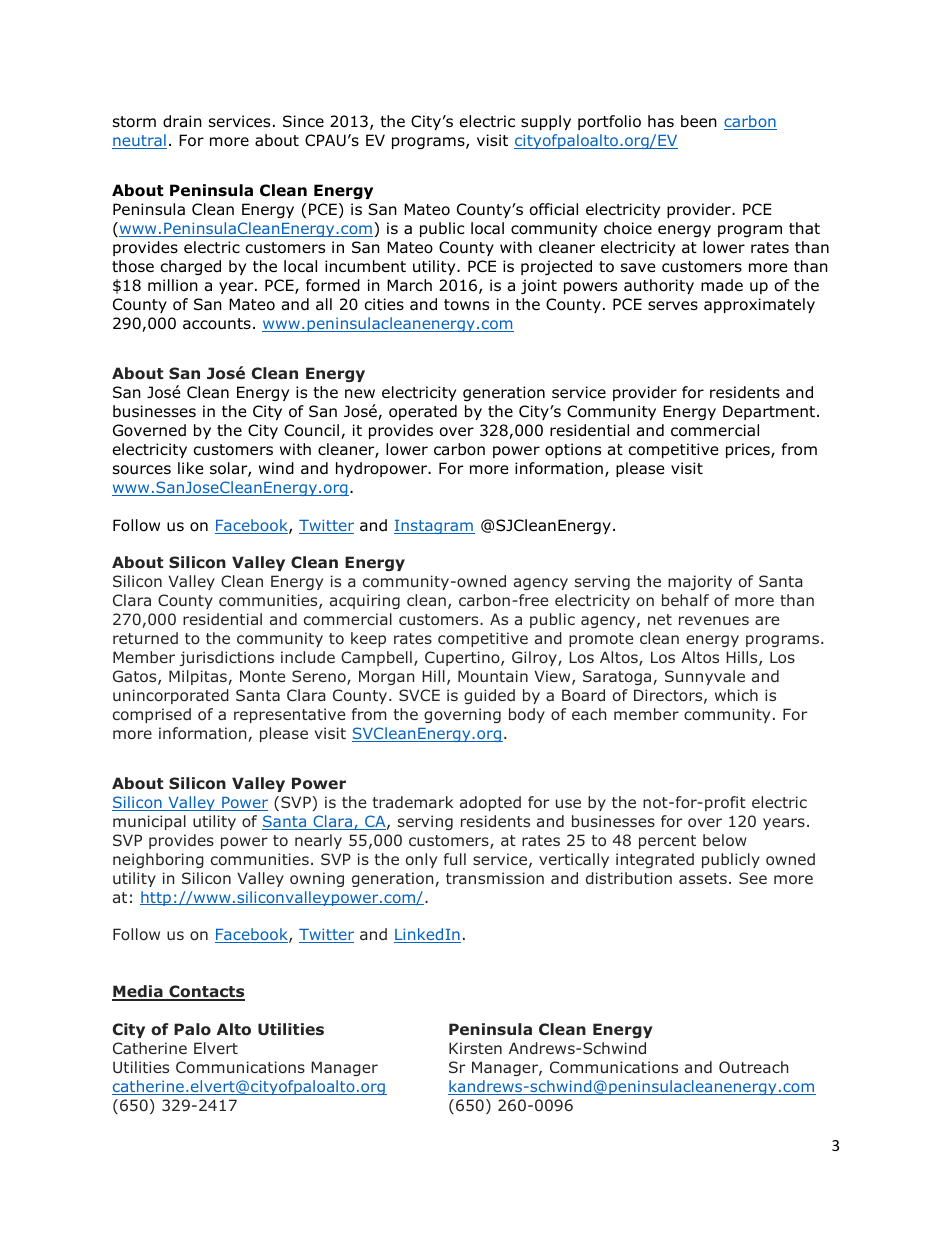 Image resolution: width=952 pixels, height=1233 pixels. What do you see at coordinates (423, 412) in the screenshot?
I see `operated` at bounding box center [423, 412].
